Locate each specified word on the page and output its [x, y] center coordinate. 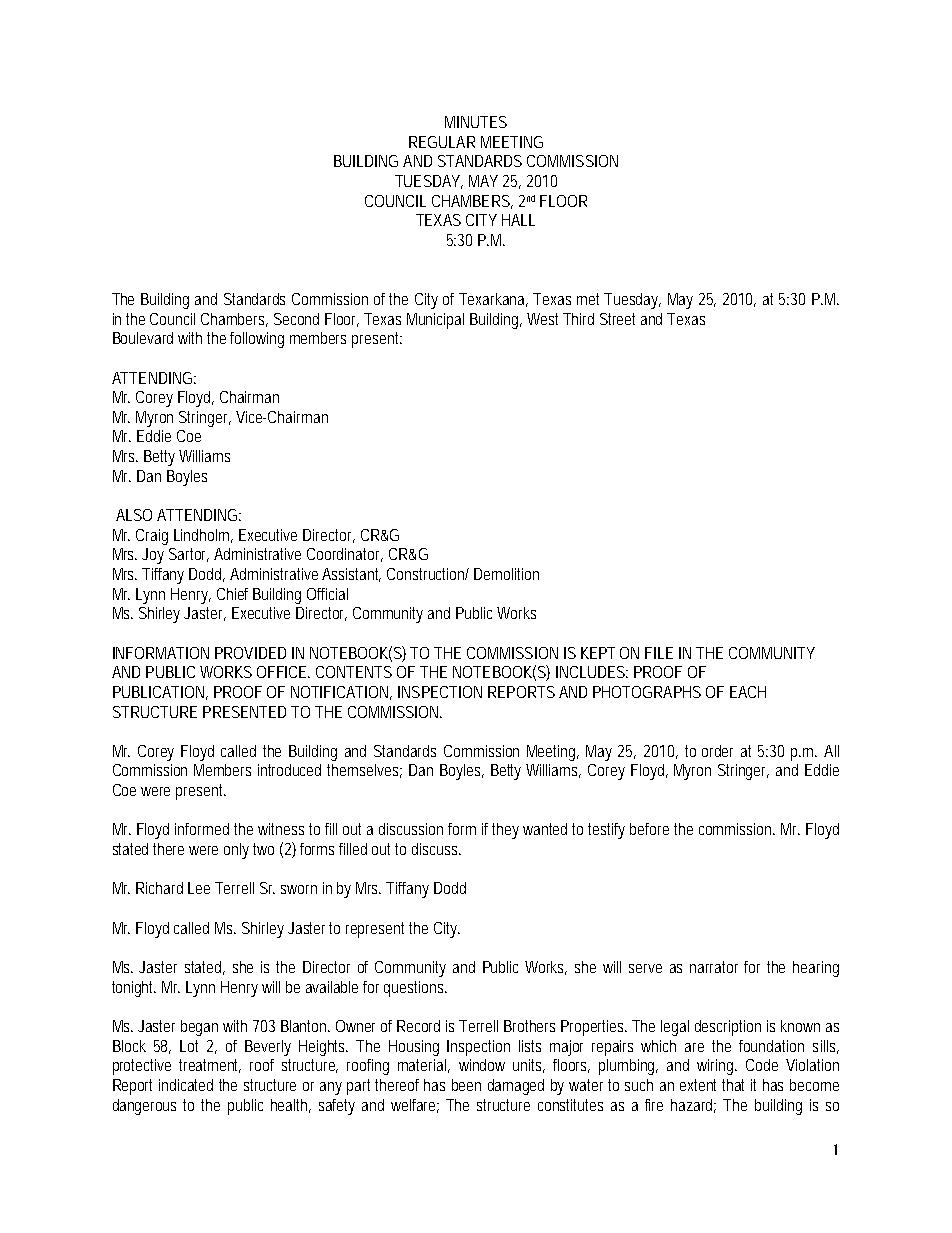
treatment [210, 1066]
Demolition [506, 574]
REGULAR [442, 142]
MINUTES [476, 122]
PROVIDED [250, 653]
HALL [518, 220]
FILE [659, 653]
